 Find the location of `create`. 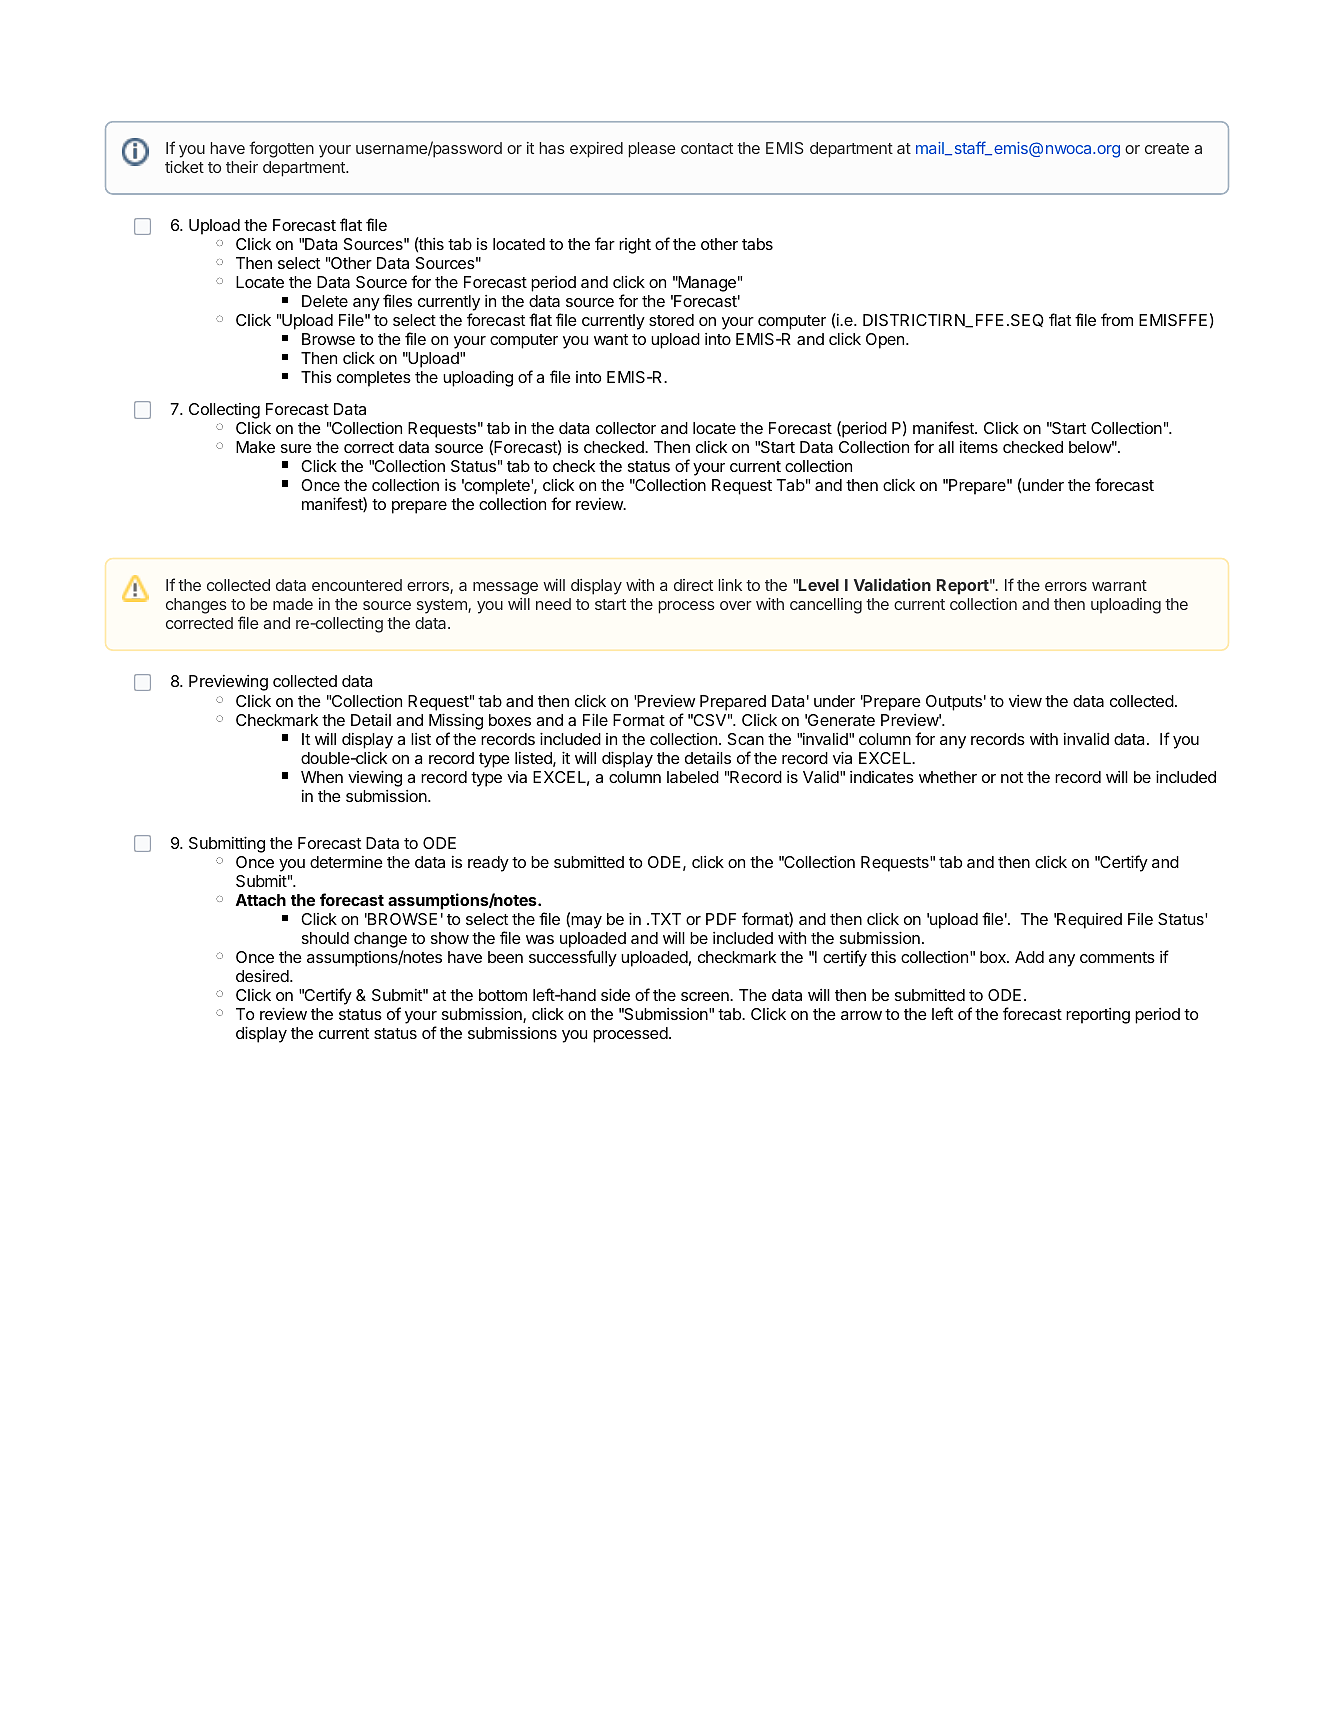

create is located at coordinates (1167, 148).
